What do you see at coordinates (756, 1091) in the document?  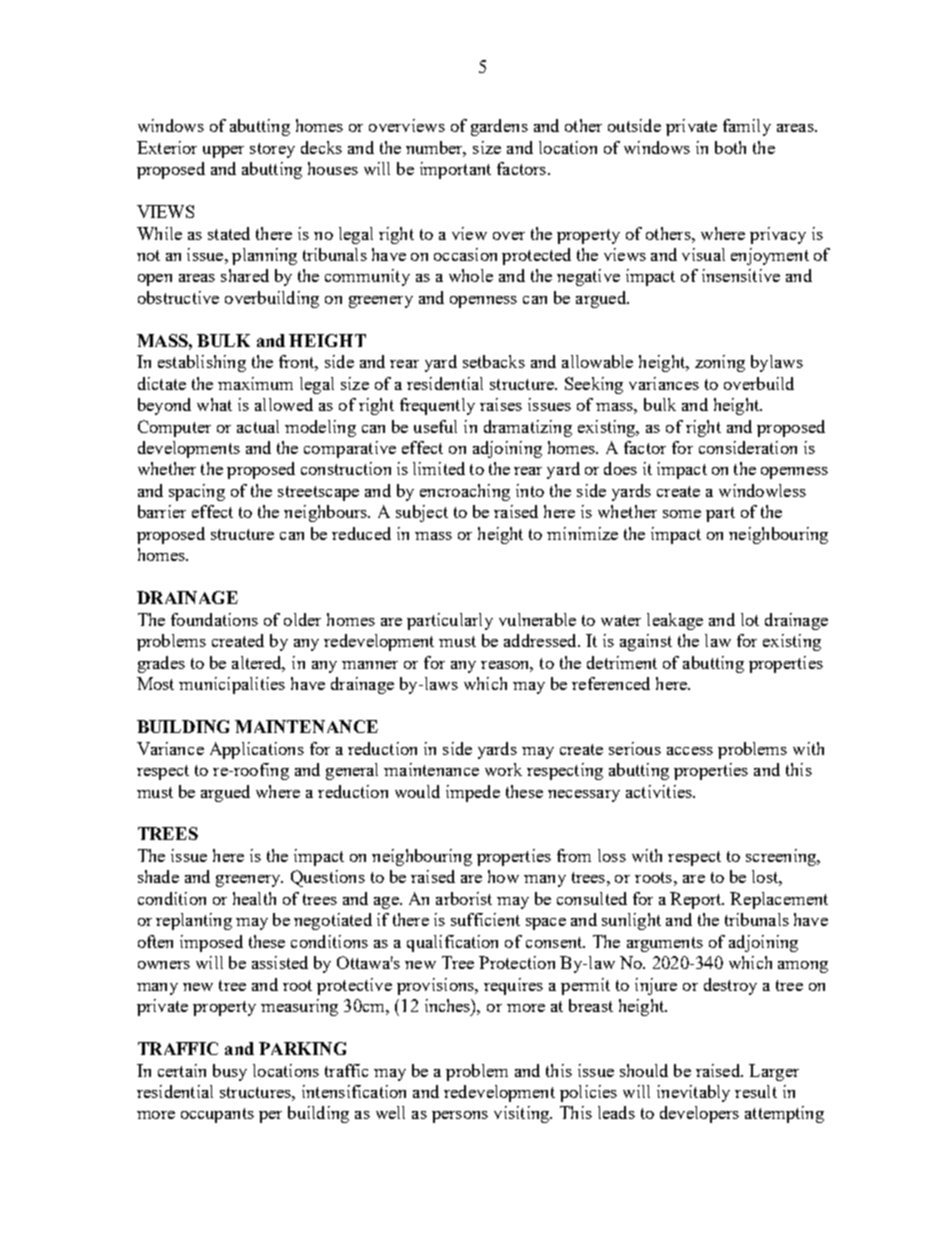 I see `result` at bounding box center [756, 1091].
